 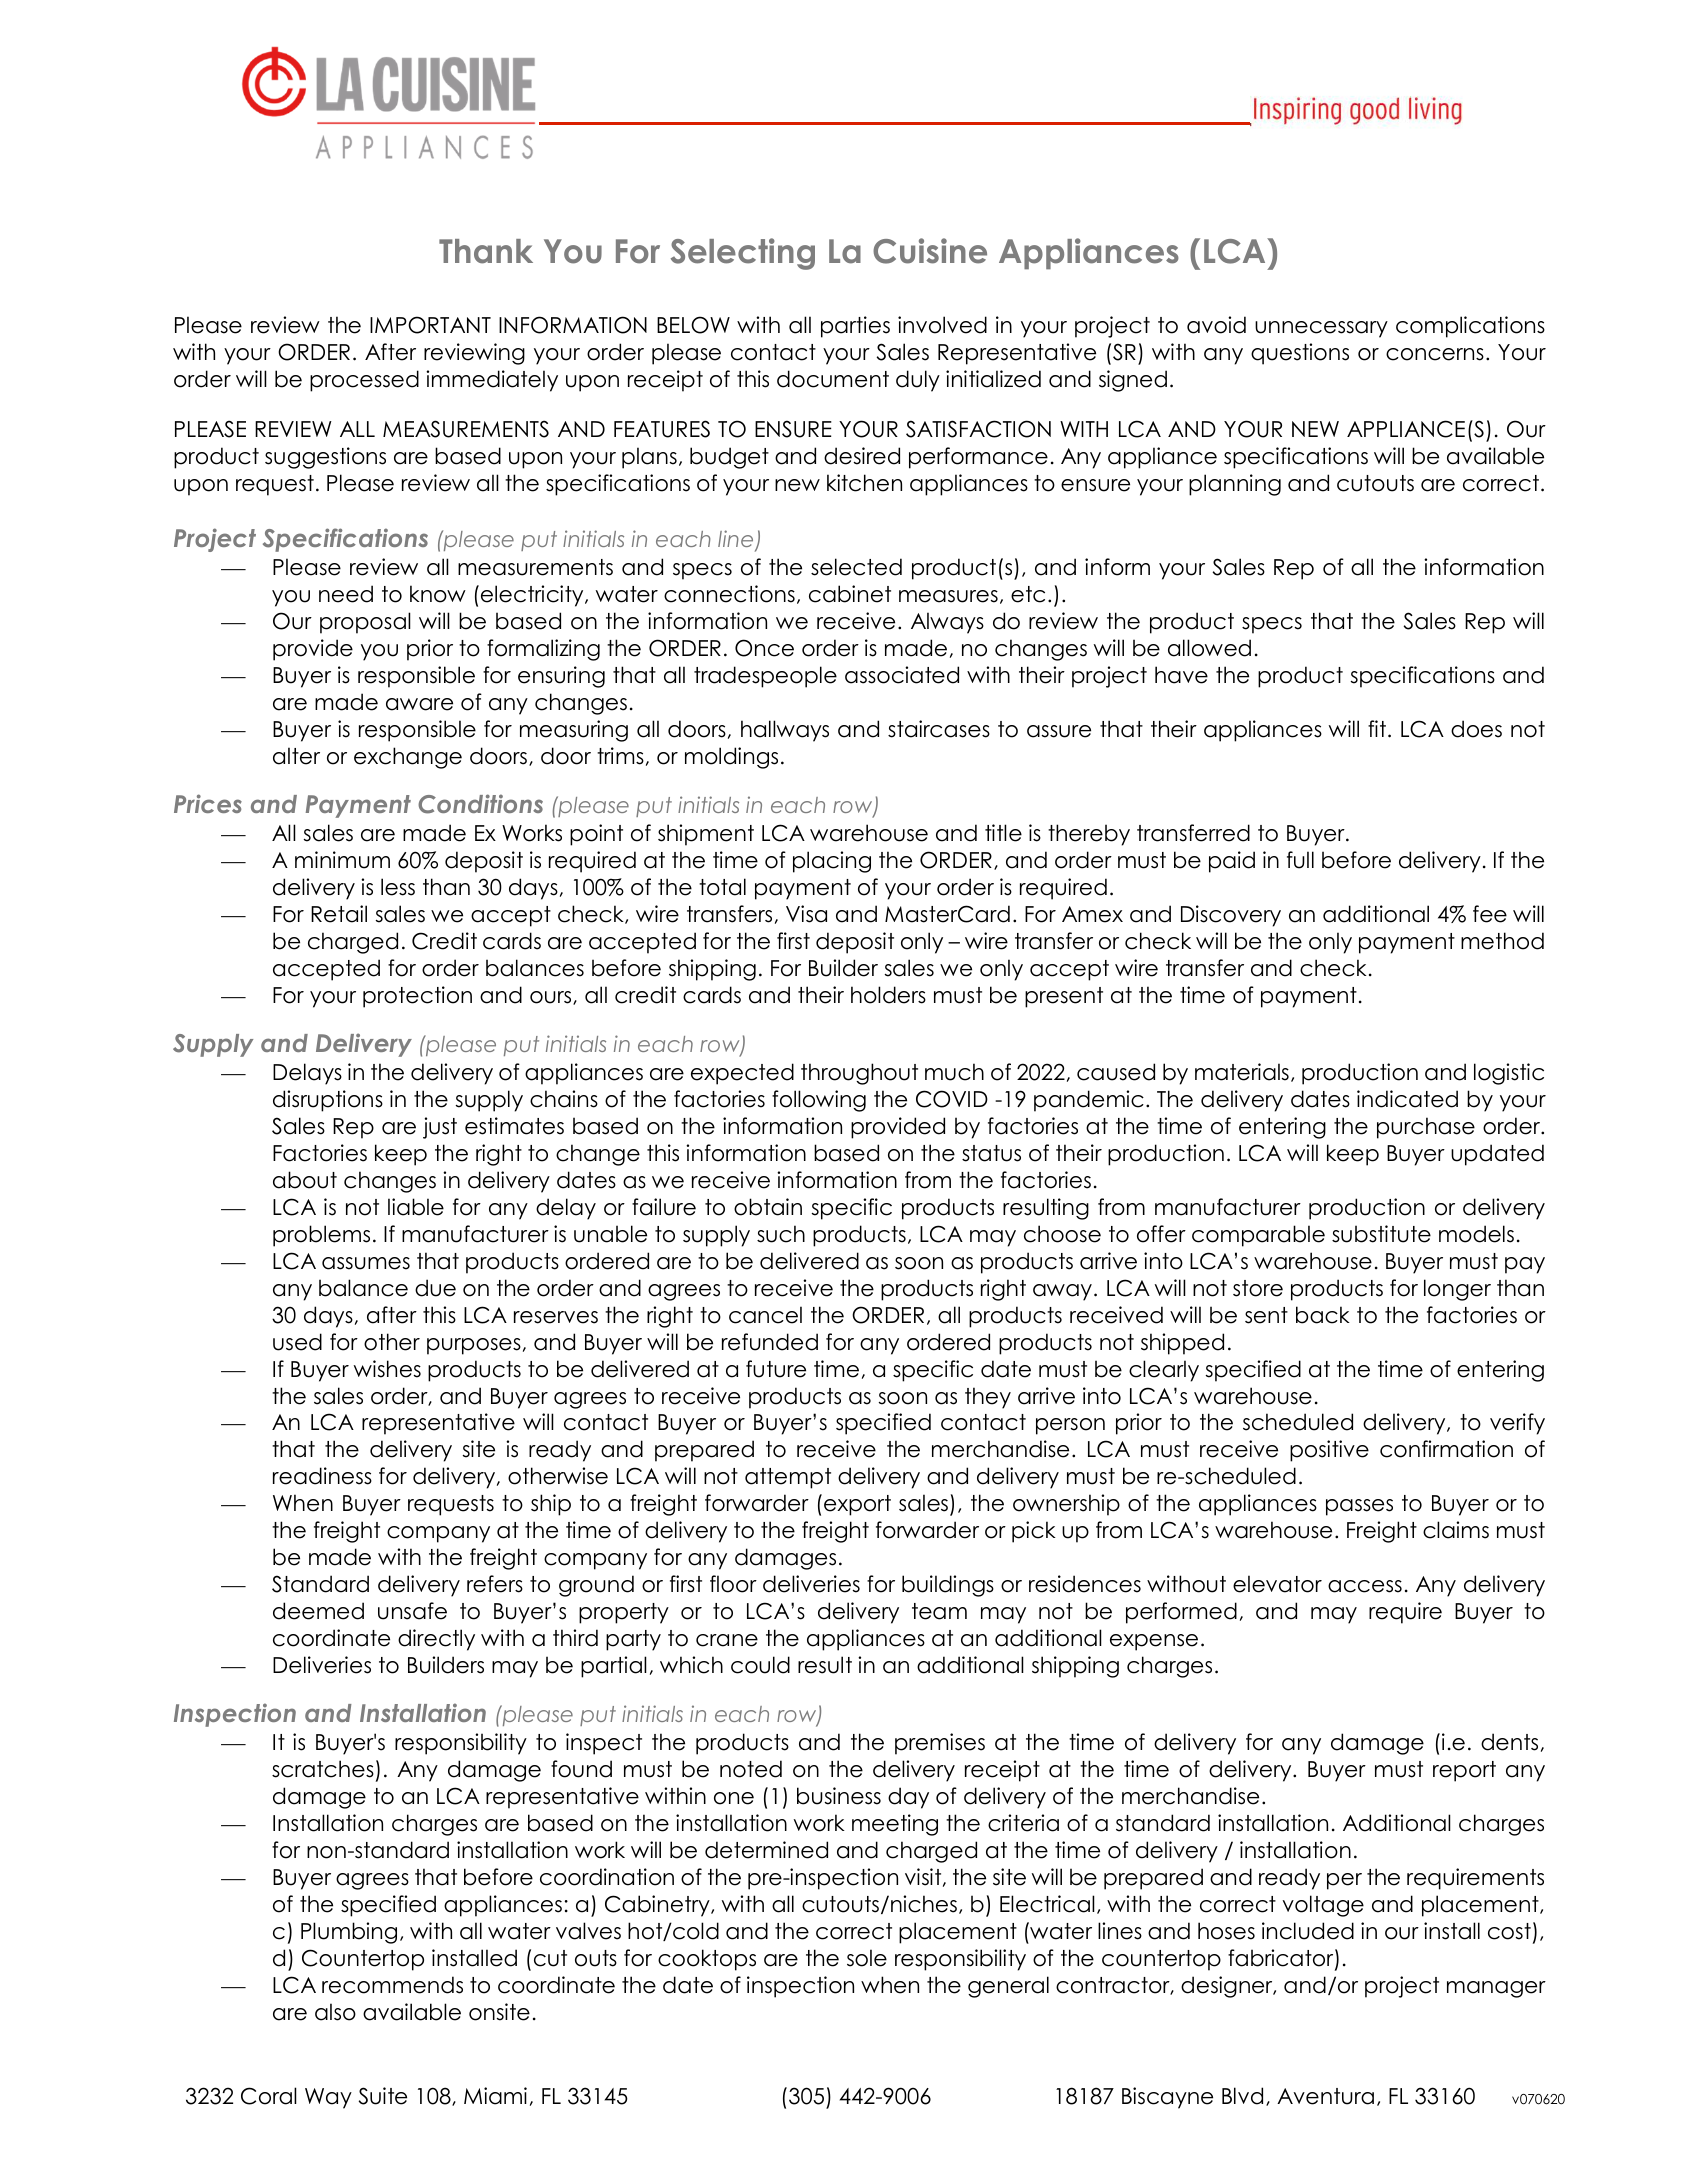 I want to click on access, so click(x=1365, y=1586).
